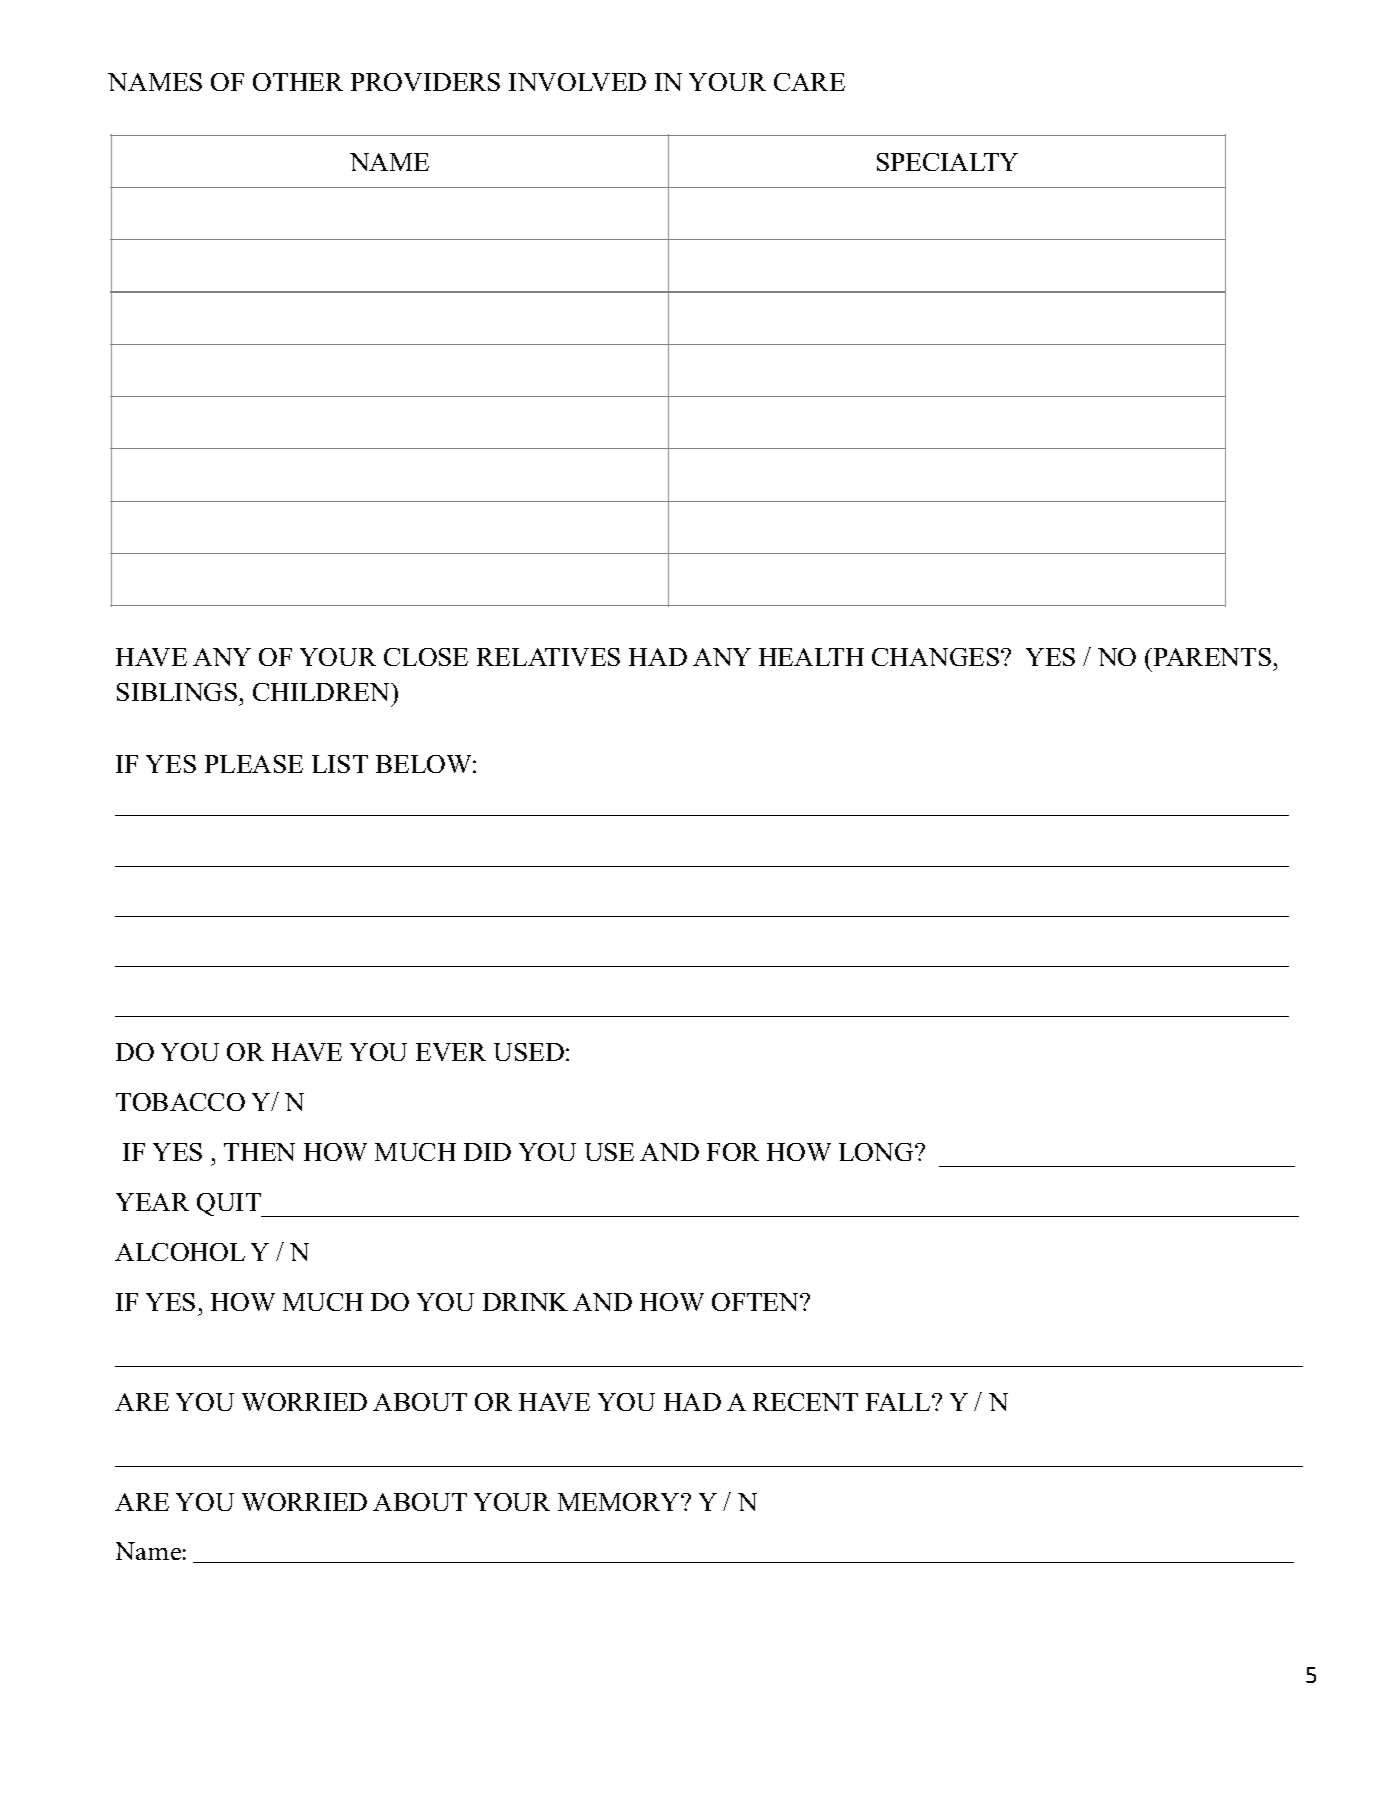 The image size is (1392, 1801). I want to click on ALCOHOL, so click(180, 1252).
